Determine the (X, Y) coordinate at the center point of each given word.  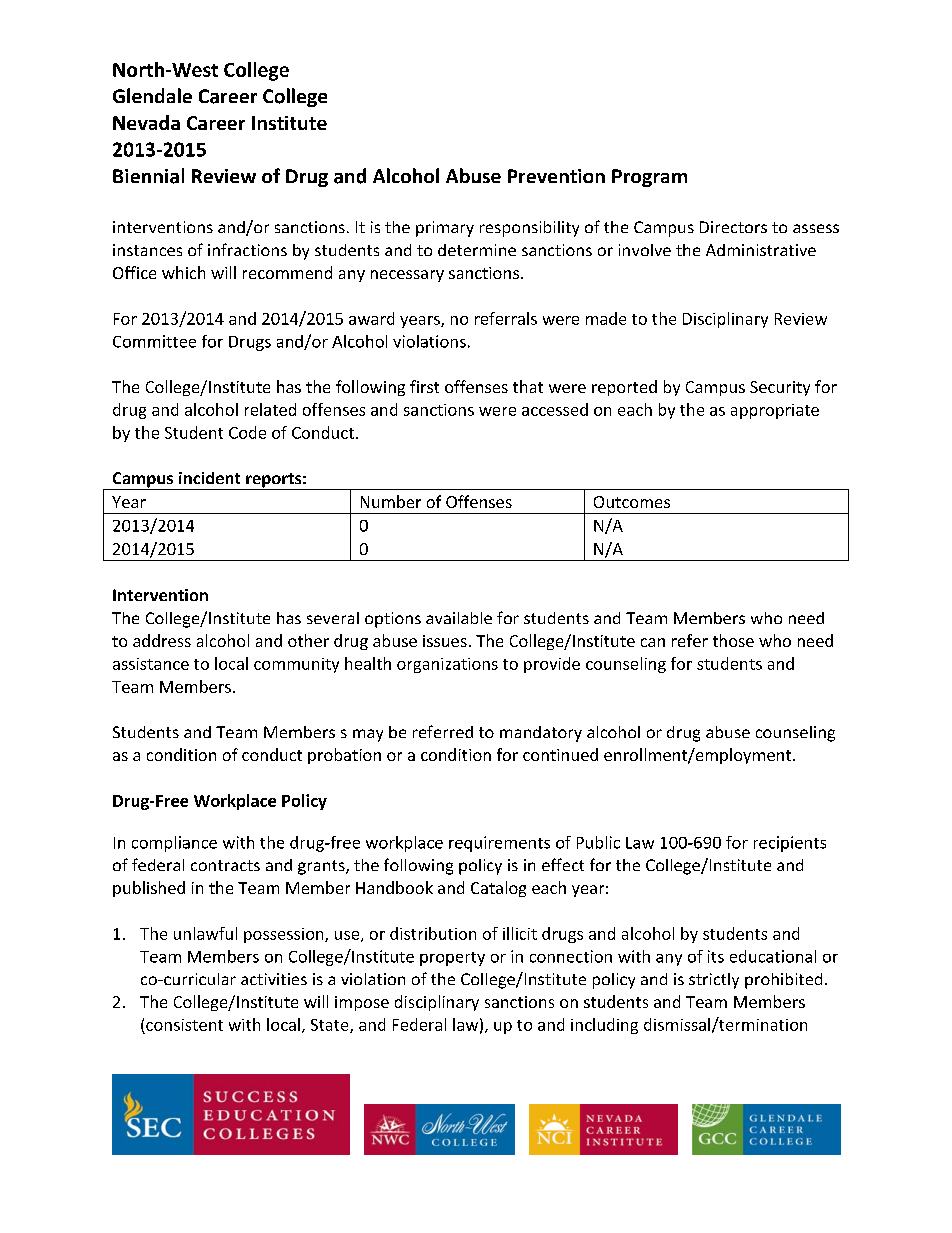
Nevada (146, 122)
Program (649, 178)
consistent (184, 1025)
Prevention (556, 176)
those (733, 640)
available (459, 618)
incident (209, 478)
